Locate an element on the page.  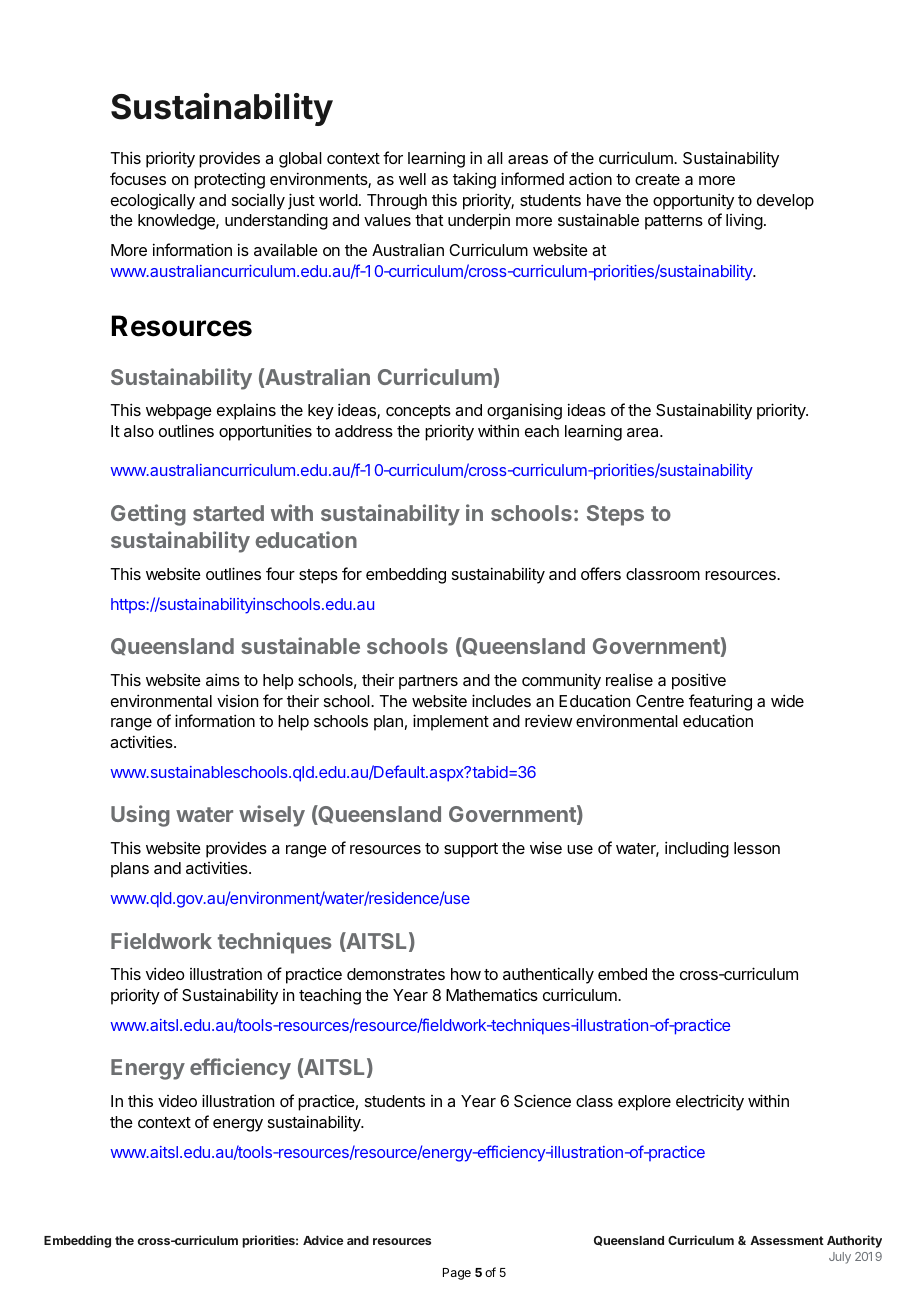
organising is located at coordinates (524, 411).
